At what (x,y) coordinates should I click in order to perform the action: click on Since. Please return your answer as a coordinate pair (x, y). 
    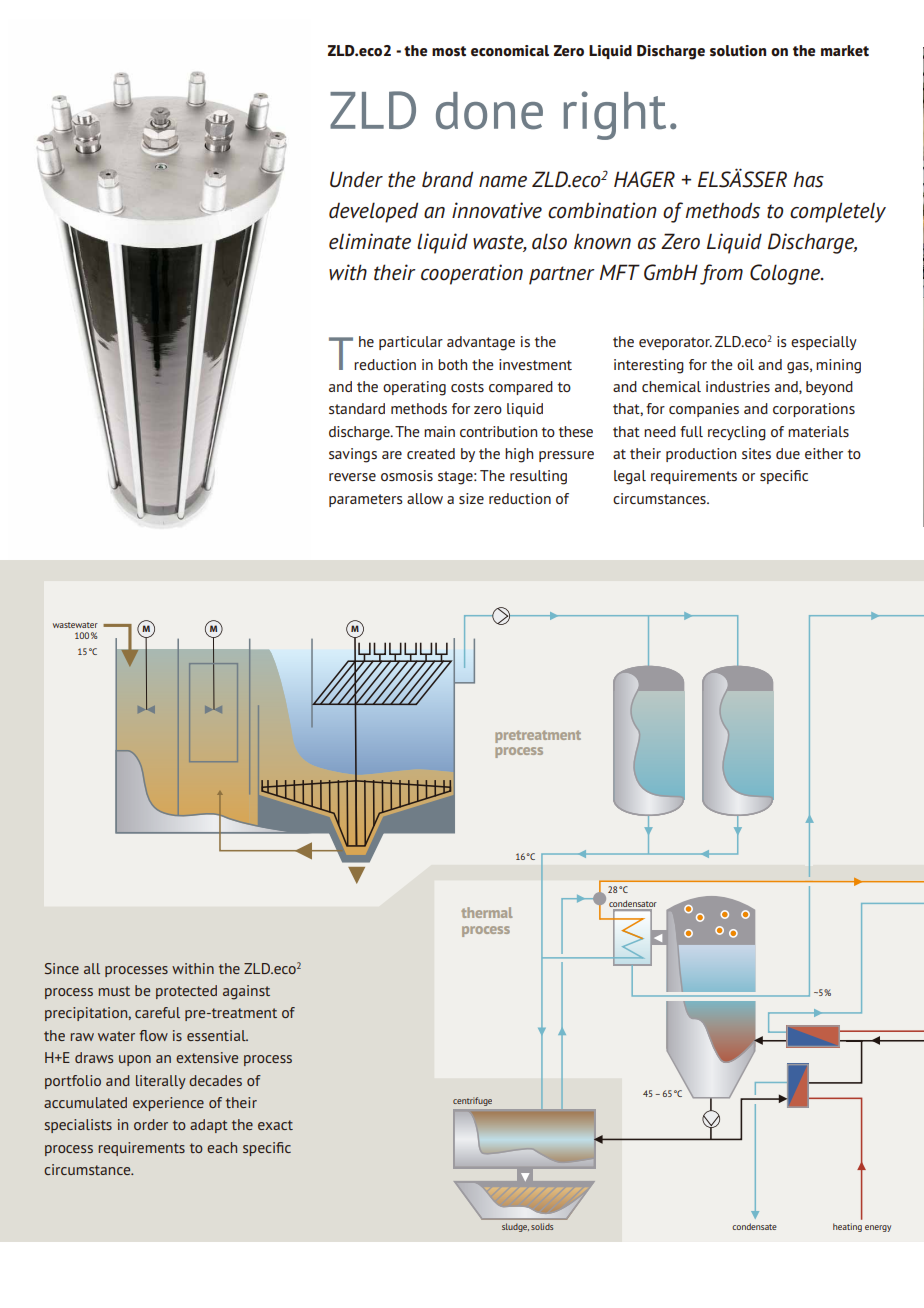
    Looking at the image, I should click on (62, 968).
